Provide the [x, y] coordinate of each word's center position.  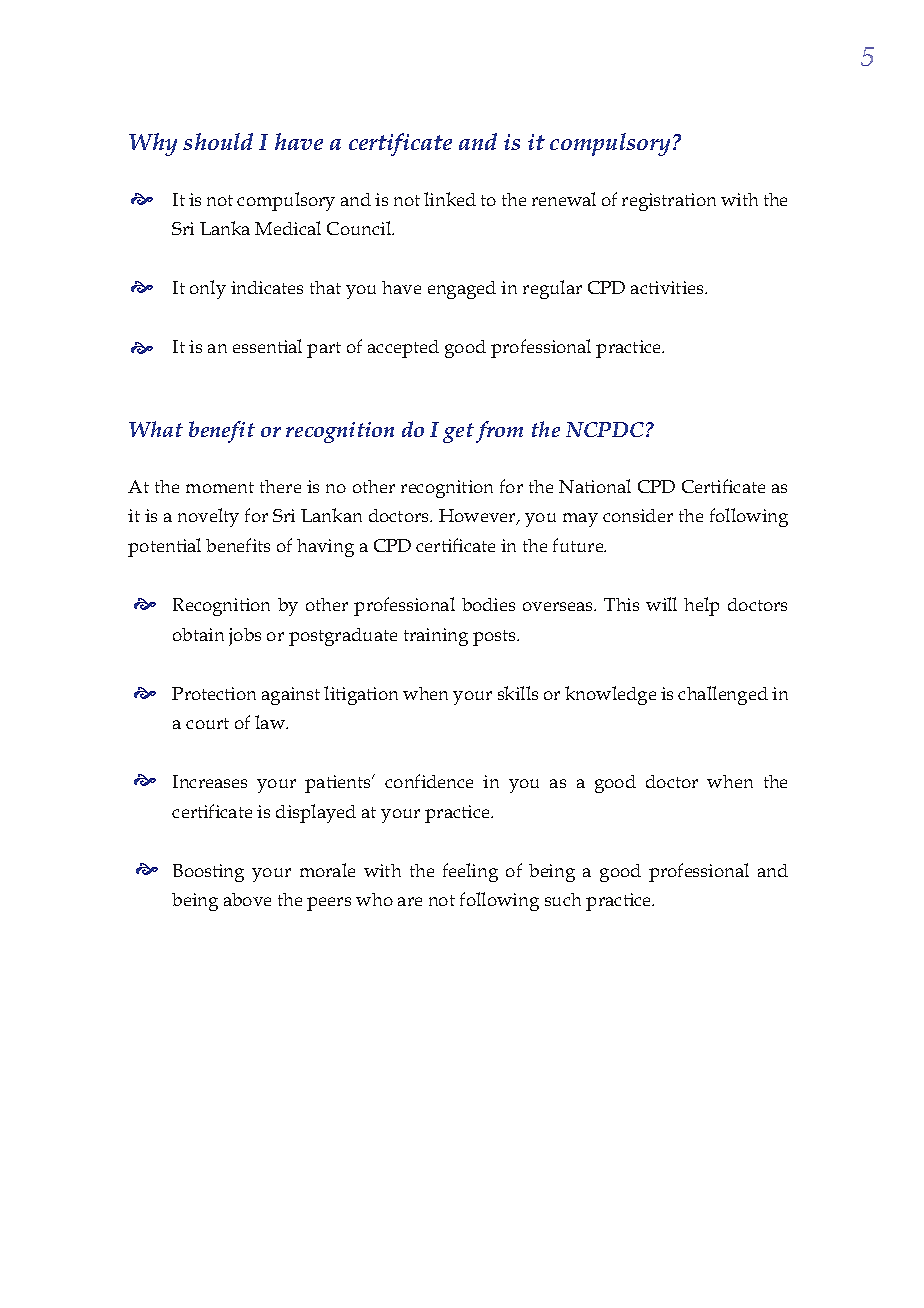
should [218, 141]
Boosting [208, 873]
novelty [208, 517]
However [478, 517]
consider [638, 515]
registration [669, 202]
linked [450, 199]
